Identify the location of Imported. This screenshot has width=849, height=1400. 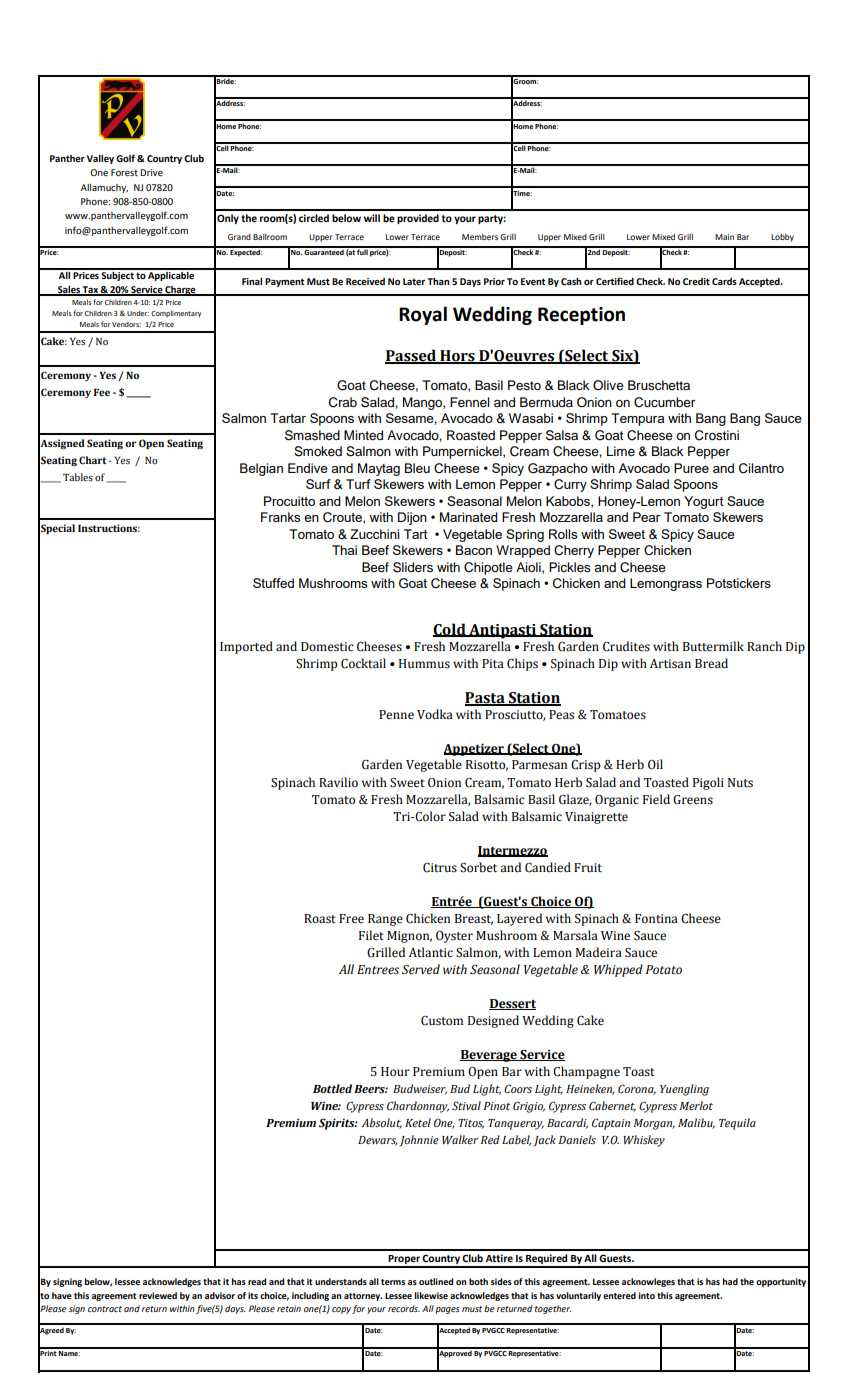
(246, 647).
